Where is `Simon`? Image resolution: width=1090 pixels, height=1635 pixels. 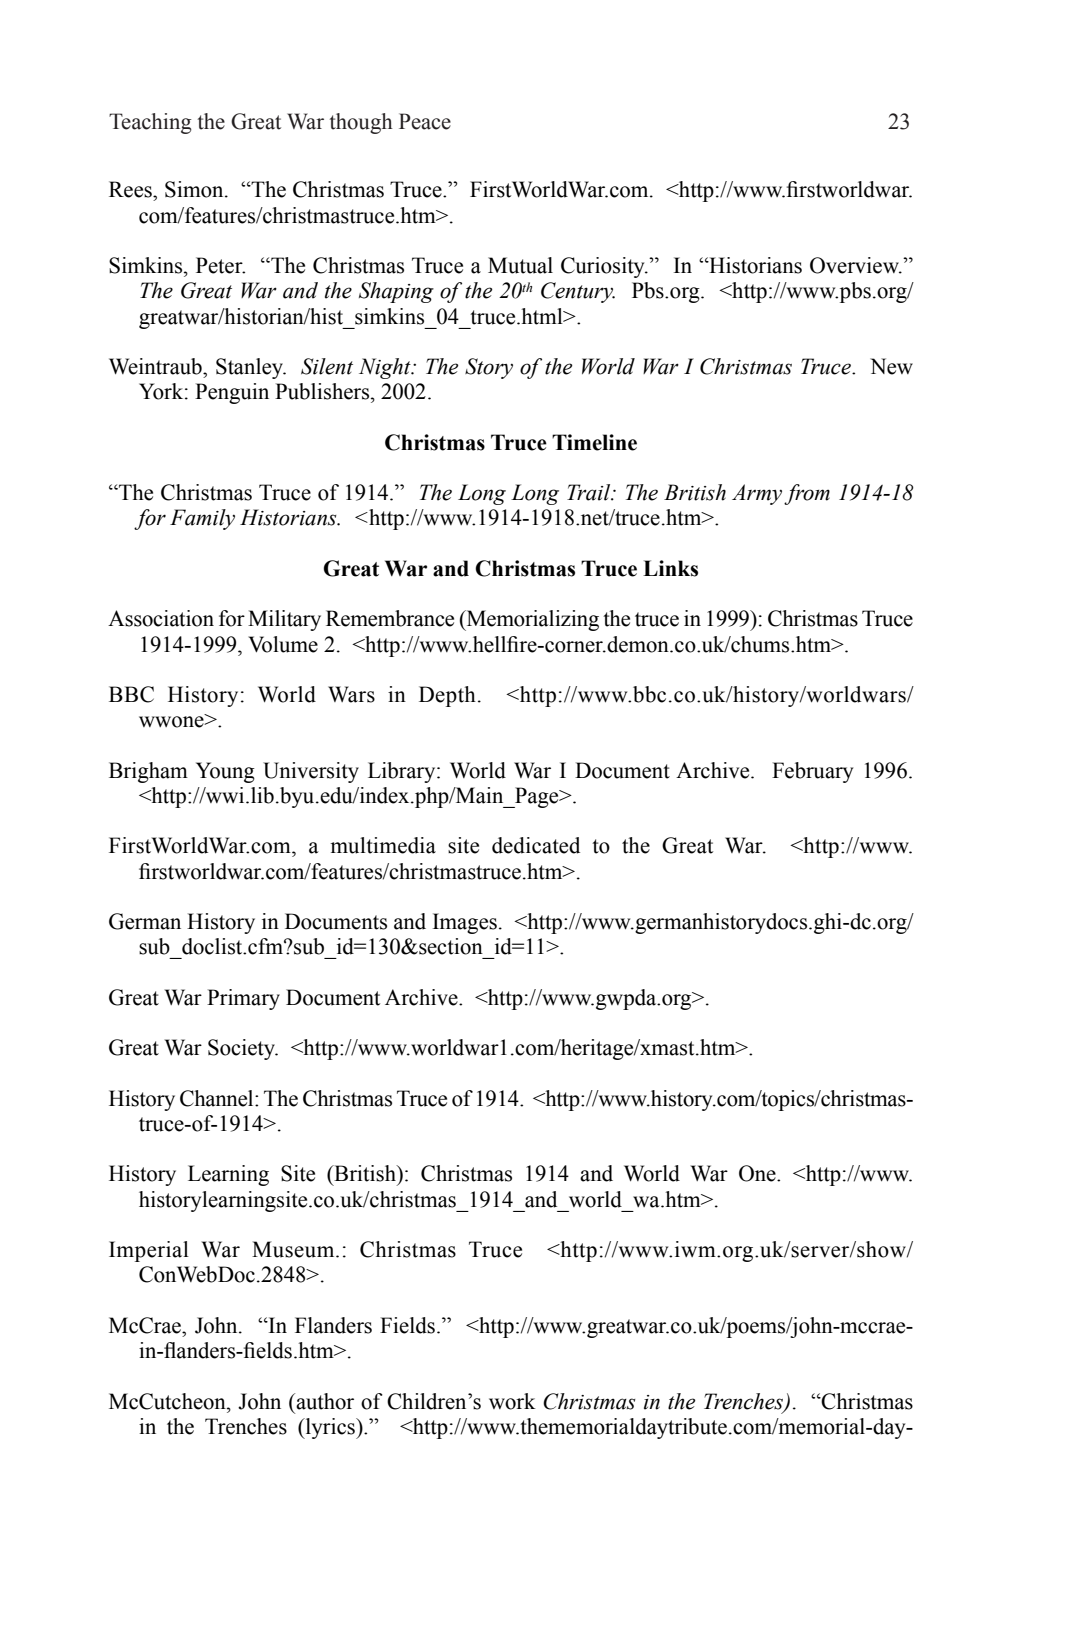
Simon is located at coordinates (195, 189).
